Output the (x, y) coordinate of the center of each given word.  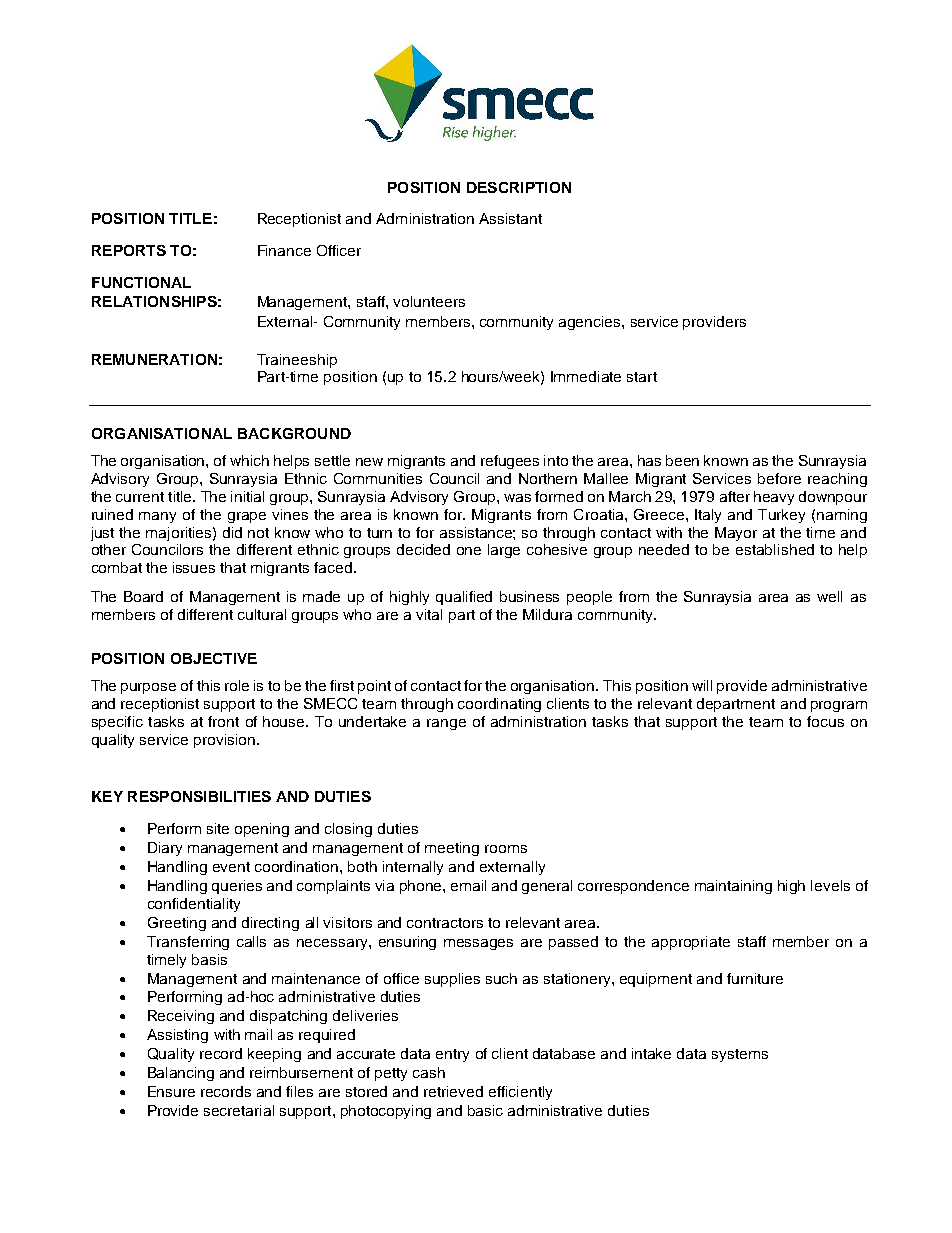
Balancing (181, 1074)
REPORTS (129, 250)
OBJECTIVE (214, 658)
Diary (165, 849)
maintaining (733, 887)
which (249, 460)
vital (429, 614)
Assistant (510, 218)
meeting (452, 849)
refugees (510, 462)
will (702, 685)
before (779, 478)
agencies (591, 323)
